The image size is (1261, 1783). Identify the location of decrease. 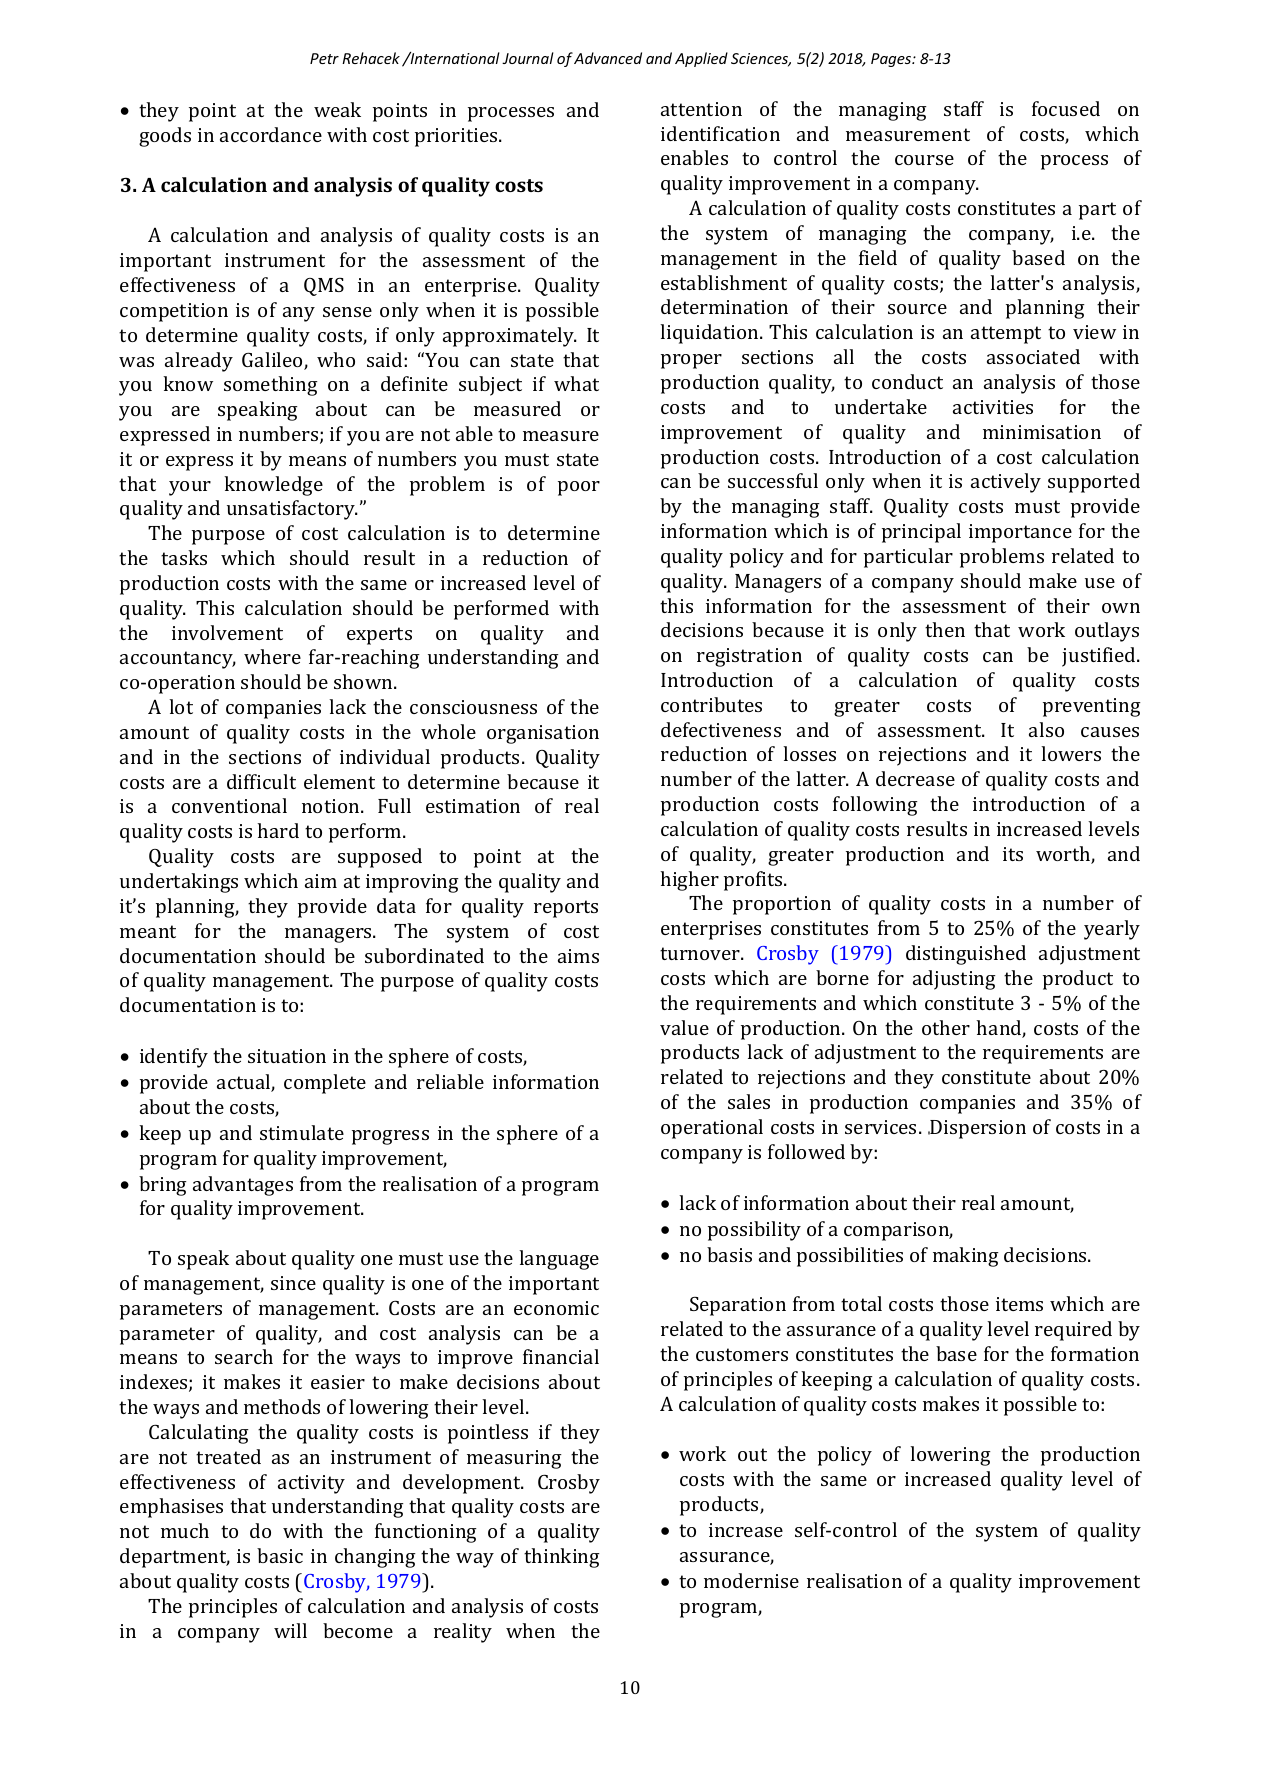
(915, 778).
